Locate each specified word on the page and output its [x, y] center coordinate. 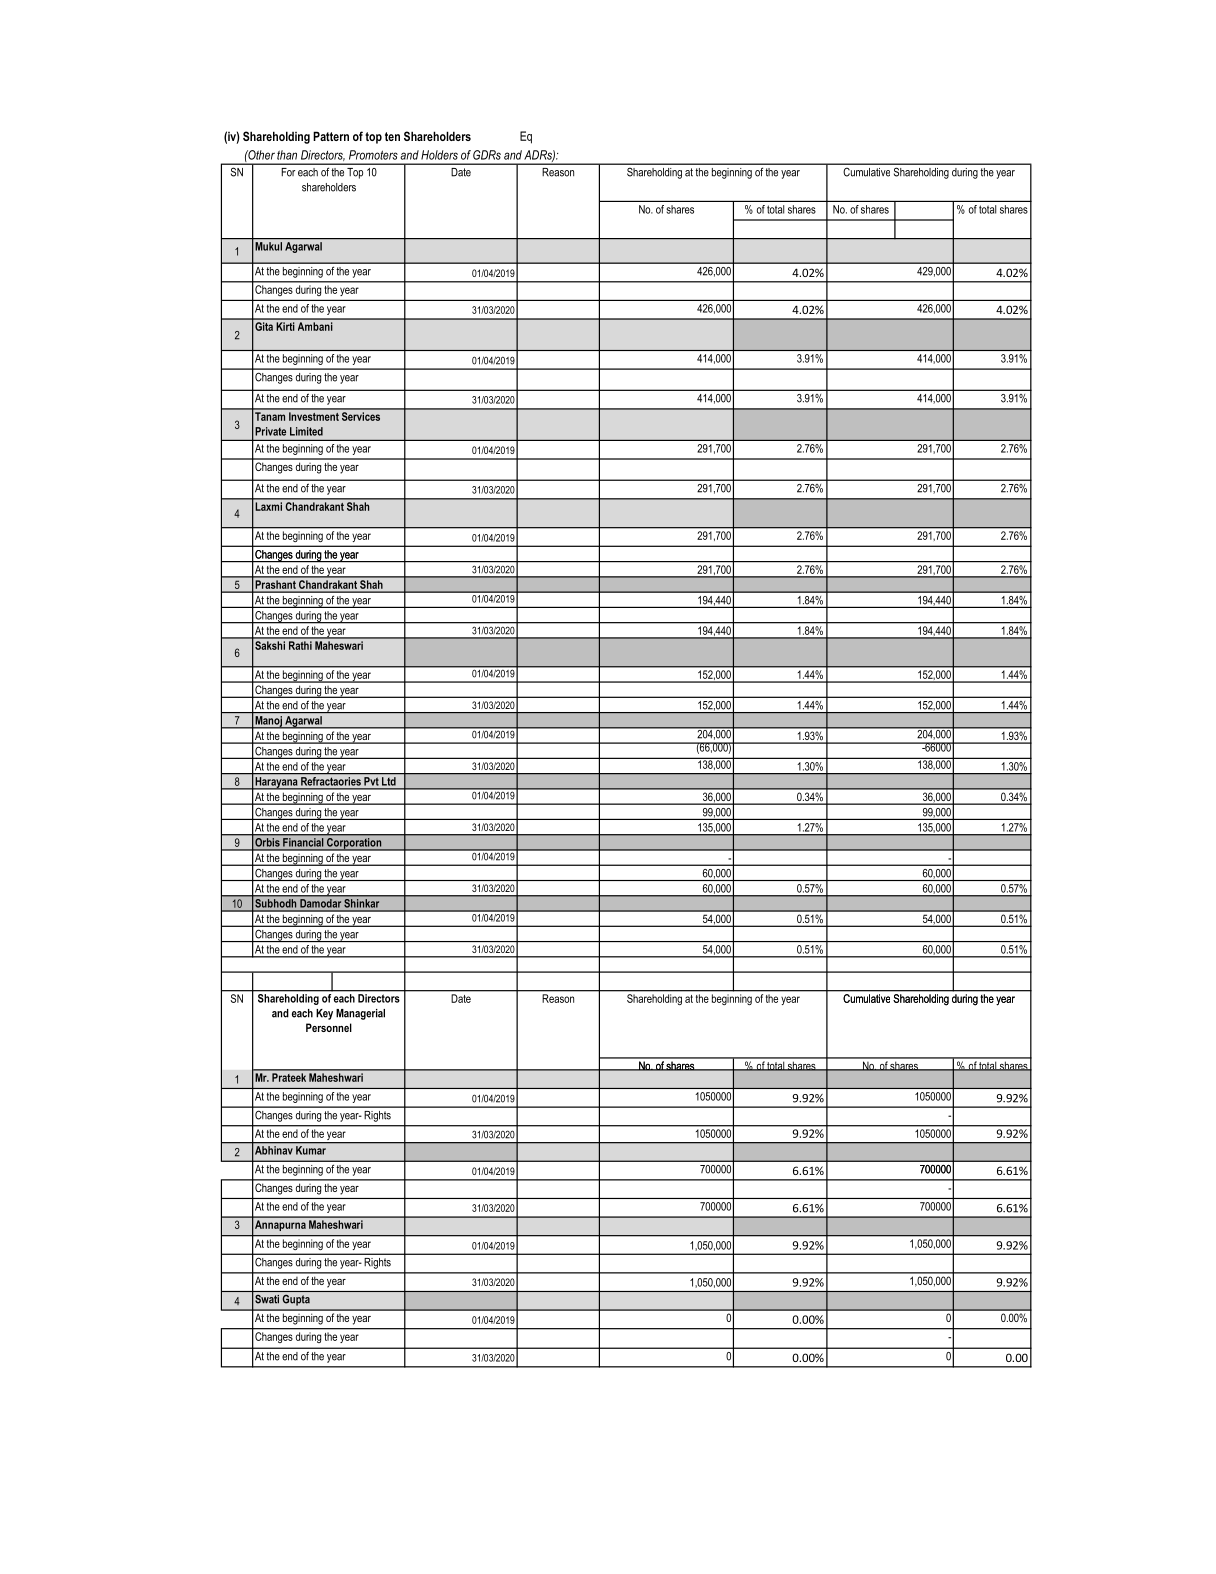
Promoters [373, 155]
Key [324, 1014]
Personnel [329, 1027]
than [287, 155]
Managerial [360, 1014]
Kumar [311, 1150]
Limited [306, 431]
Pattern [331, 136]
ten [392, 136]
